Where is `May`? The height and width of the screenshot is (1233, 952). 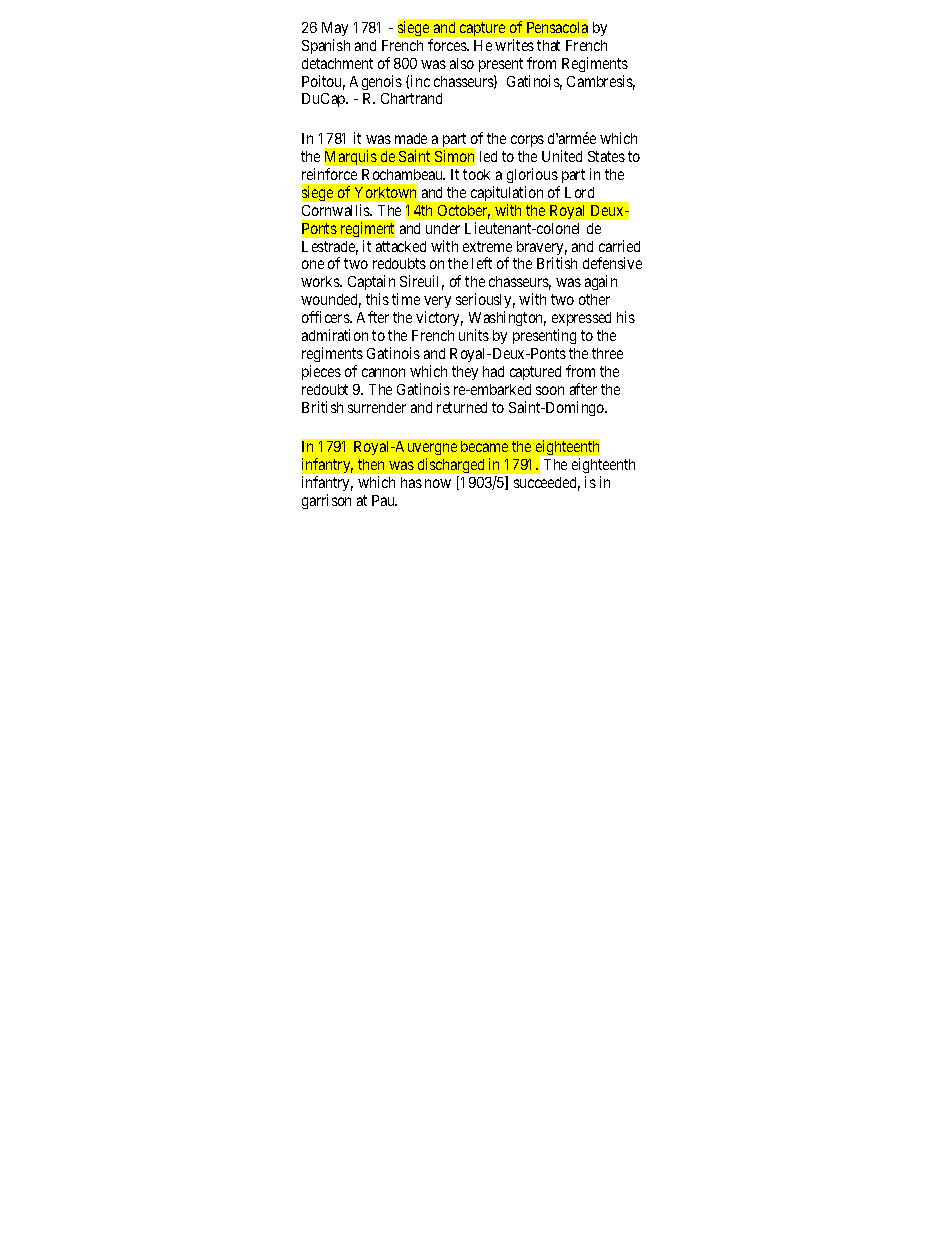 May is located at coordinates (335, 29).
